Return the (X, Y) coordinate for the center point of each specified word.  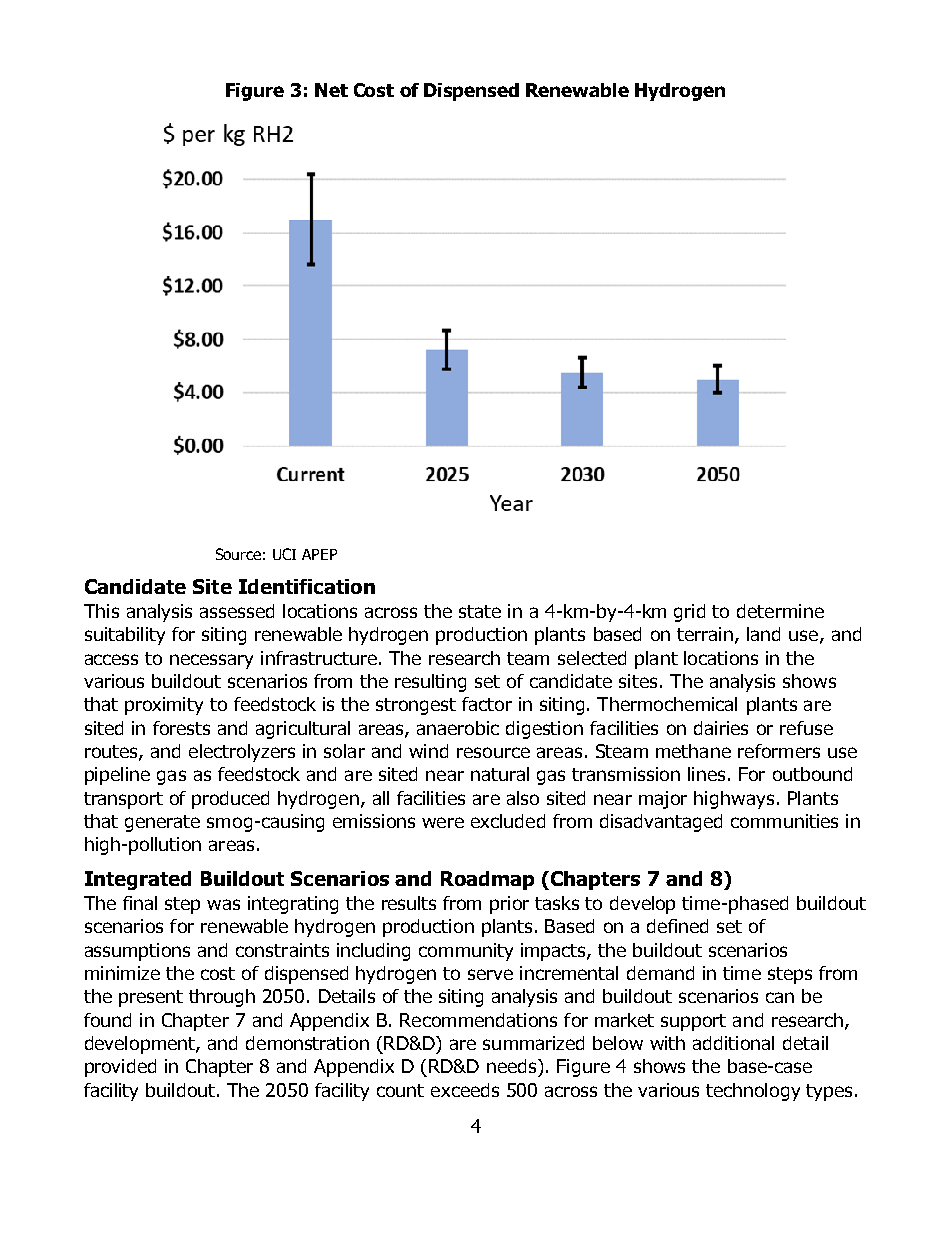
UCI (284, 554)
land (763, 634)
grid (689, 613)
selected (592, 658)
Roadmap (487, 880)
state (480, 611)
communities (784, 821)
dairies (721, 728)
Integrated (138, 880)
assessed (237, 611)
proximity (164, 706)
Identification (307, 586)
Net (331, 90)
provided (120, 1068)
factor (487, 704)
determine (780, 611)
